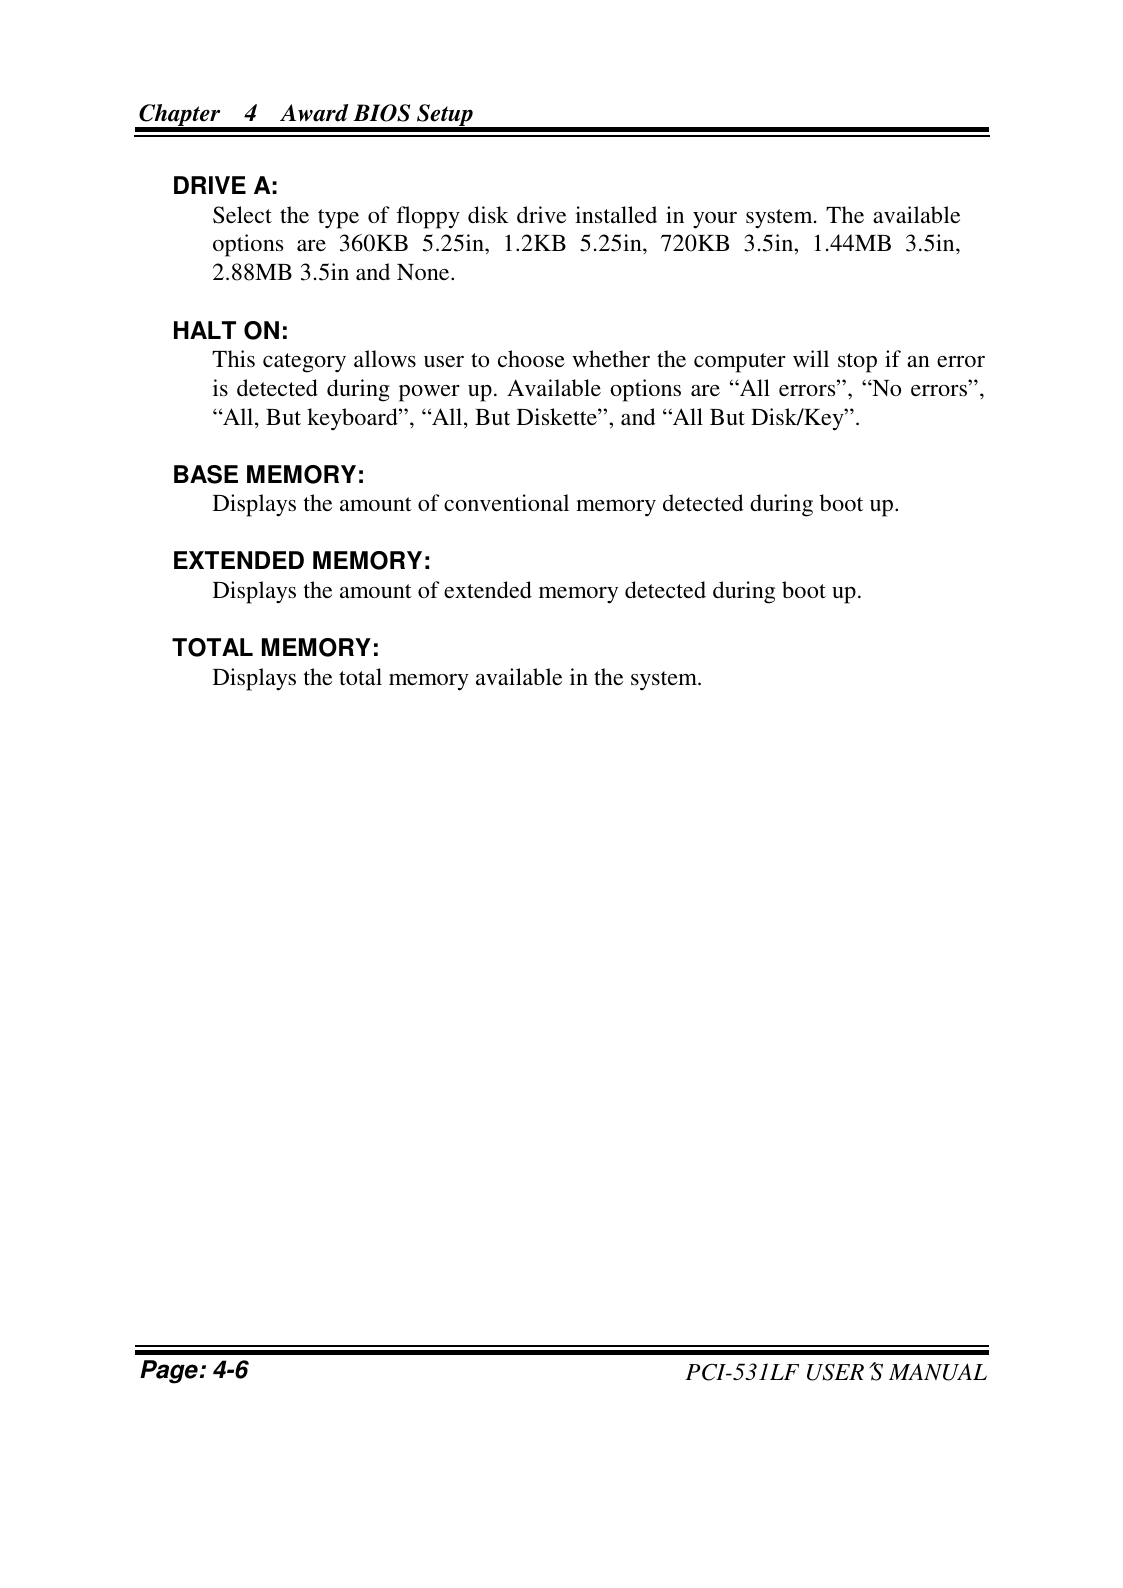  What do you see at coordinates (715, 220) in the page?
I see `your` at bounding box center [715, 220].
